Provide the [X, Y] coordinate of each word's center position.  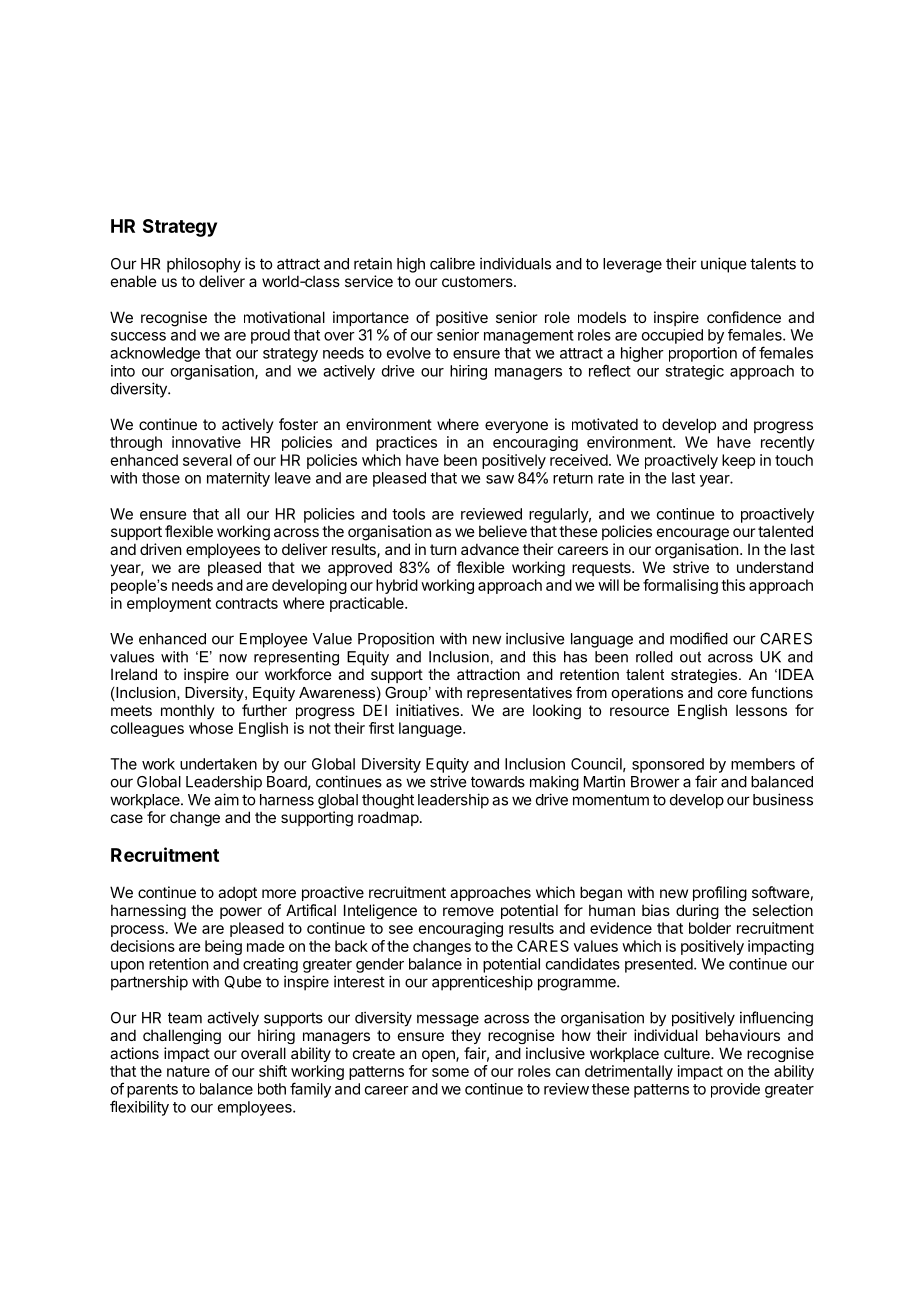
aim [226, 799]
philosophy [204, 265]
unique [723, 265]
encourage [693, 534]
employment [169, 604]
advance [490, 549]
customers [478, 281]
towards [498, 782]
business [783, 799]
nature [188, 1071]
